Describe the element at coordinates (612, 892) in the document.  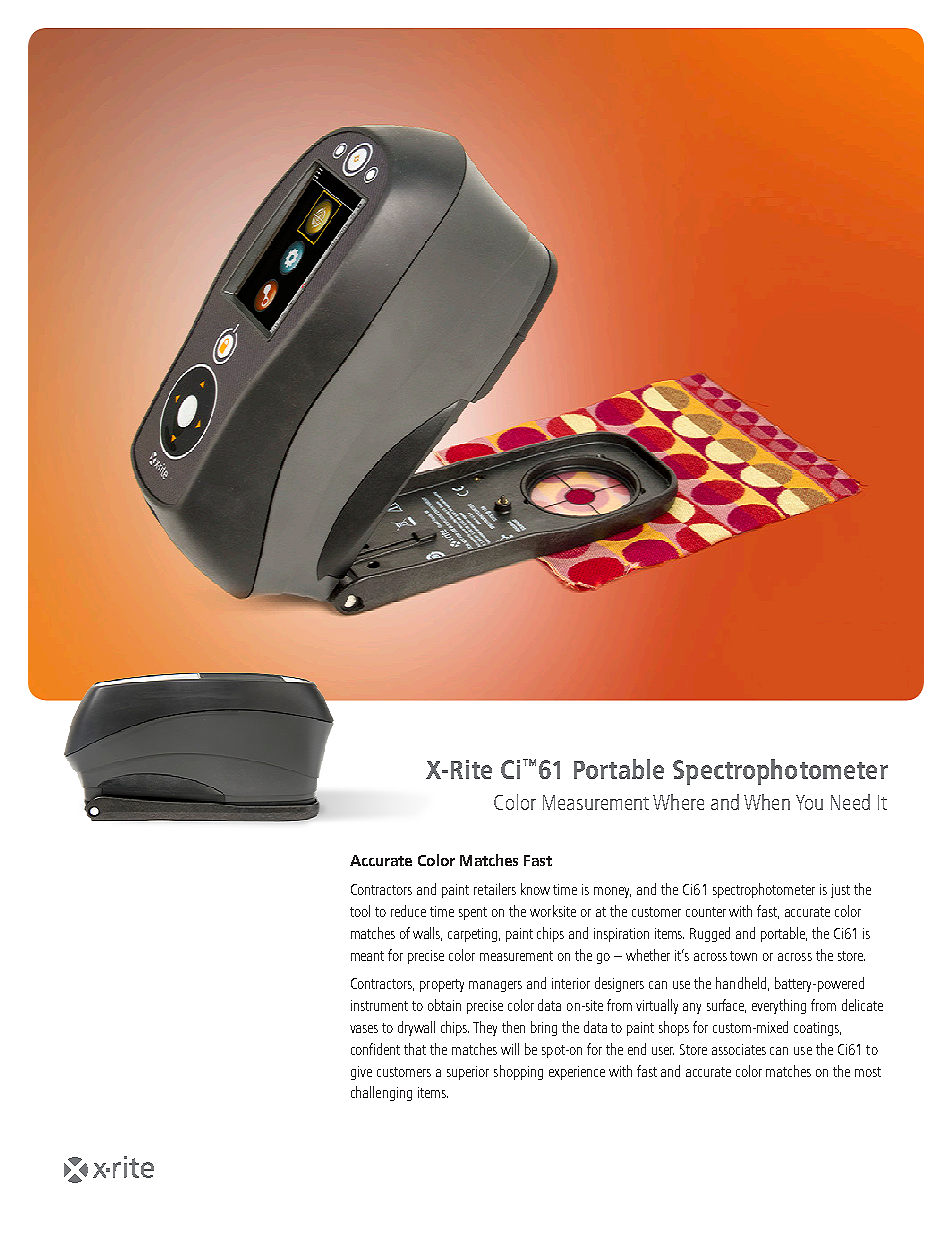
I see `money` at that location.
